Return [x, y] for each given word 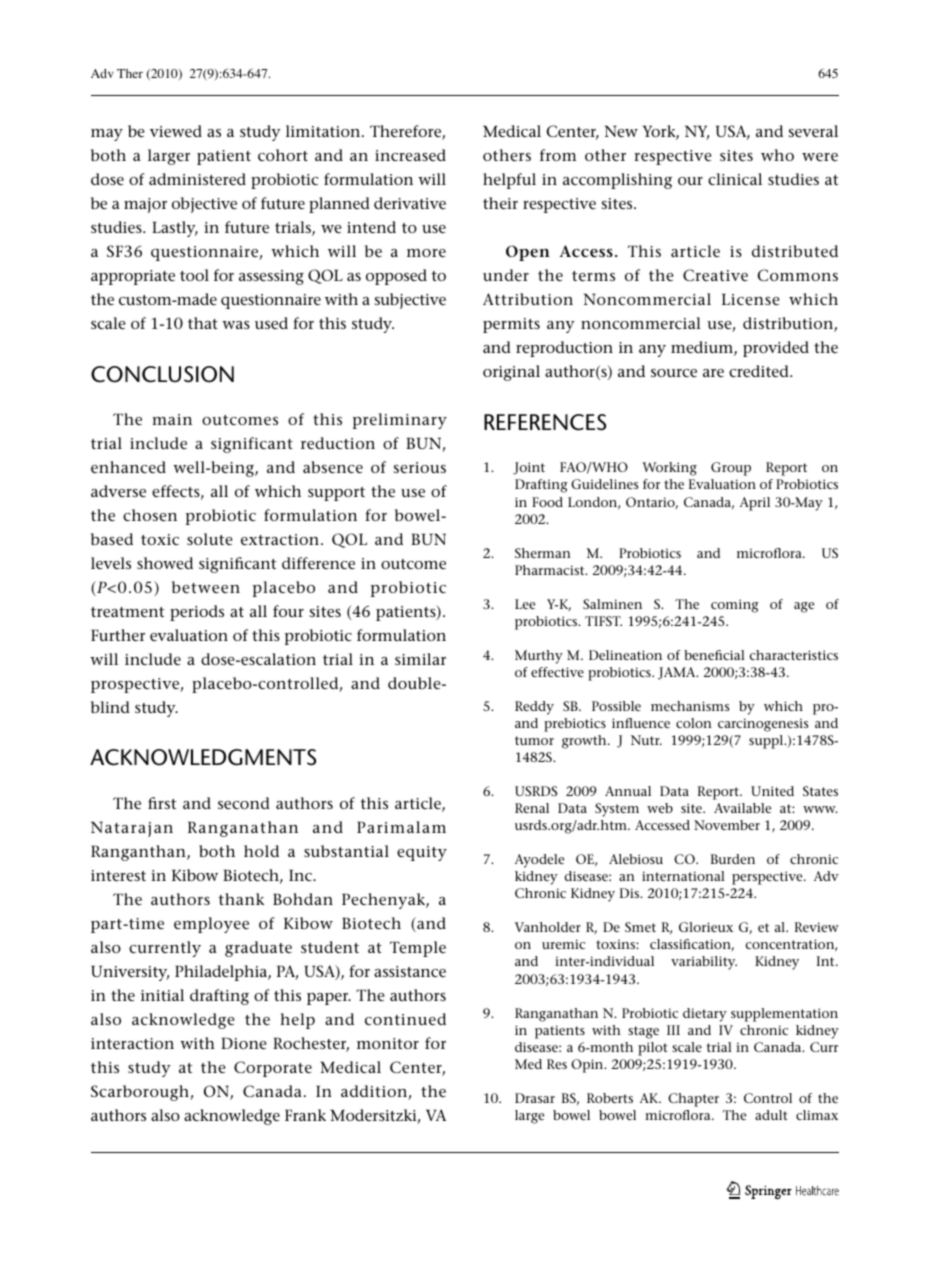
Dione [244, 1043]
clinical [735, 179]
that [203, 323]
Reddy [534, 708]
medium [703, 348]
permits [511, 325]
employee [211, 925]
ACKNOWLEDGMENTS [203, 757]
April [755, 504]
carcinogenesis [763, 725]
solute [210, 539]
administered [197, 179]
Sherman [543, 553]
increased [410, 155]
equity [422, 853]
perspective [768, 878]
